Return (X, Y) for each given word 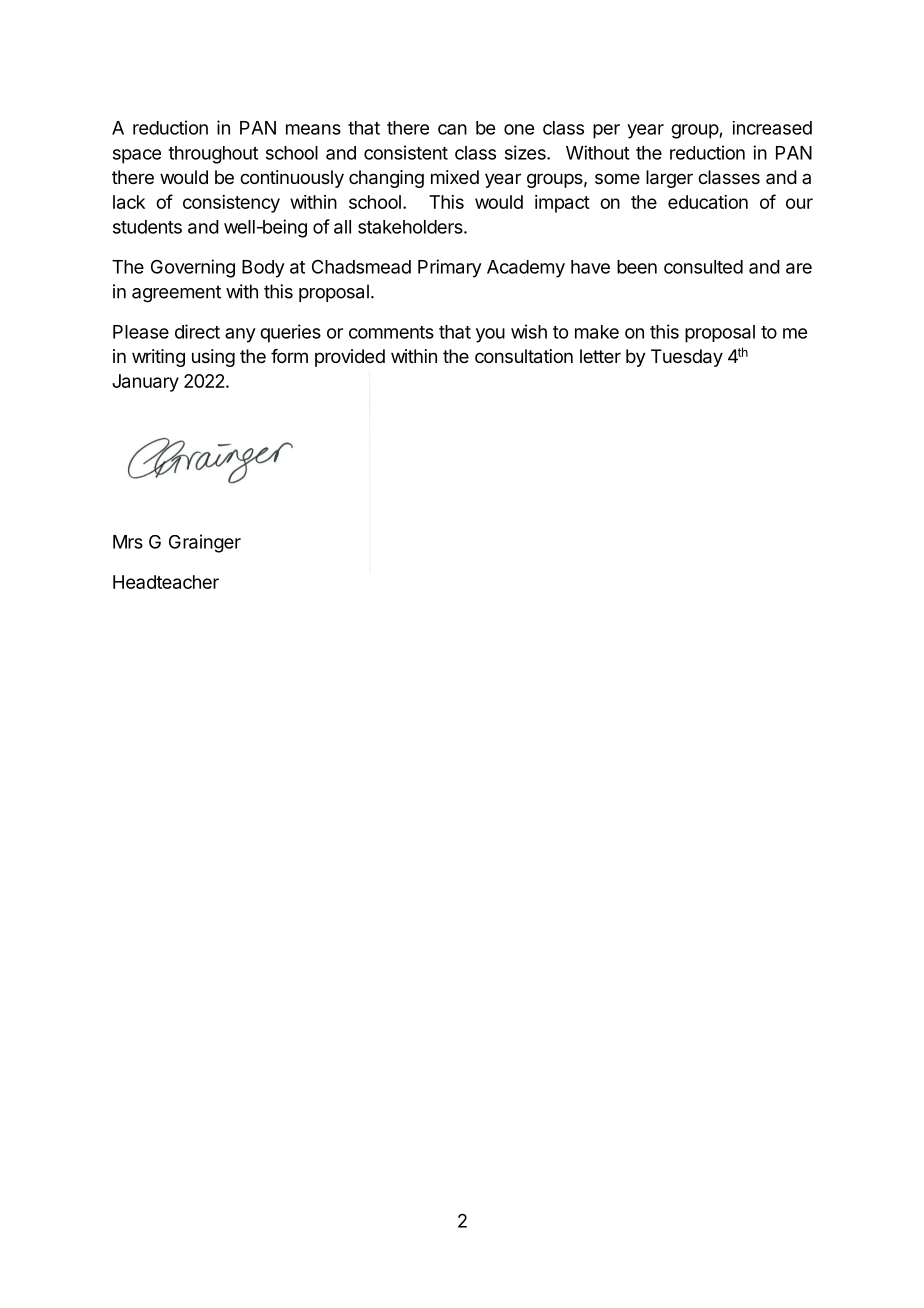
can (452, 129)
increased (772, 128)
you (490, 335)
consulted (703, 267)
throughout (213, 155)
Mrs (128, 542)
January (145, 383)
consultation (524, 356)
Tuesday (687, 358)
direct (197, 331)
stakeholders (411, 227)
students (147, 227)
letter (600, 356)
